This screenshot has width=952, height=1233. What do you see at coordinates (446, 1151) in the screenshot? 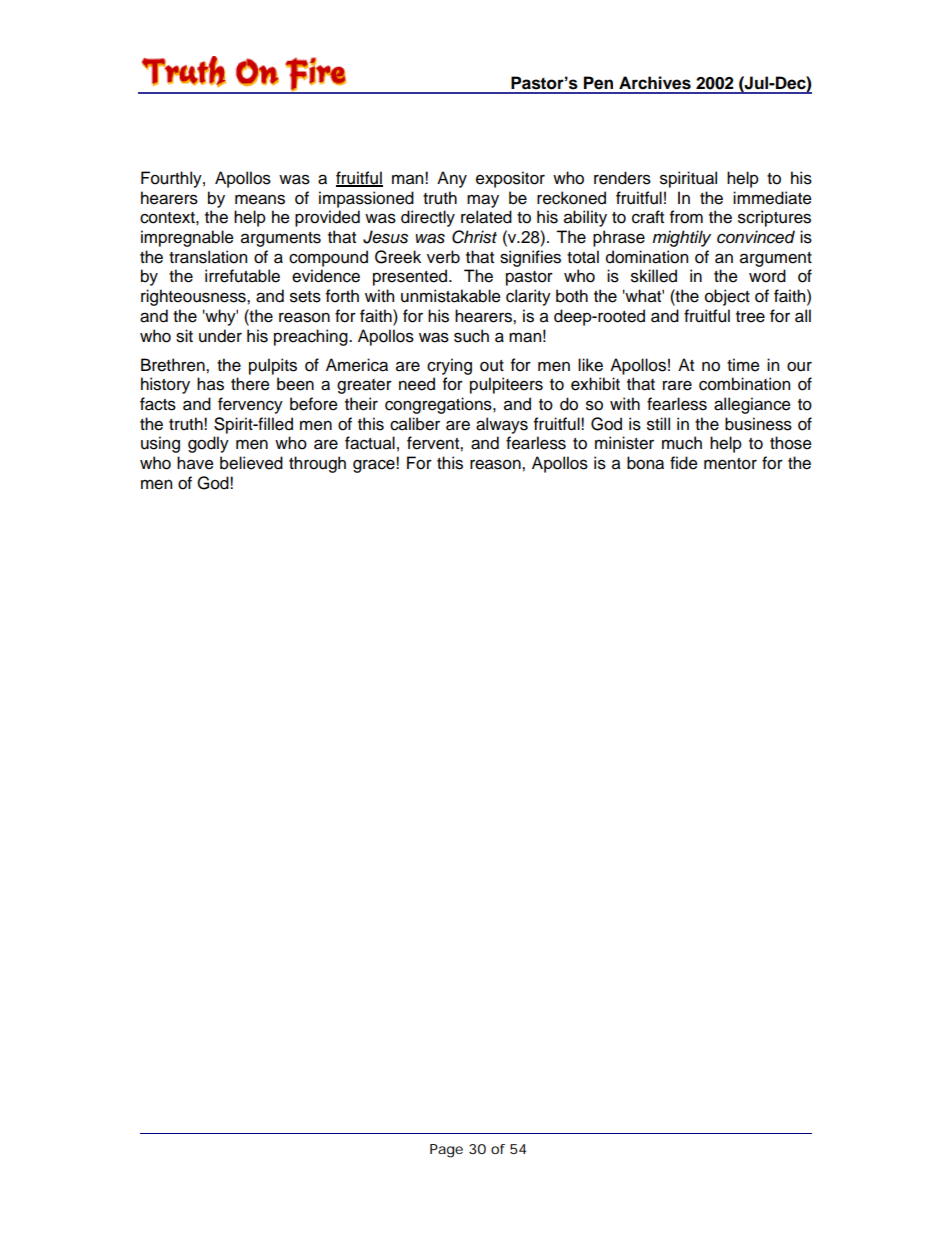
I see `Page` at bounding box center [446, 1151].
